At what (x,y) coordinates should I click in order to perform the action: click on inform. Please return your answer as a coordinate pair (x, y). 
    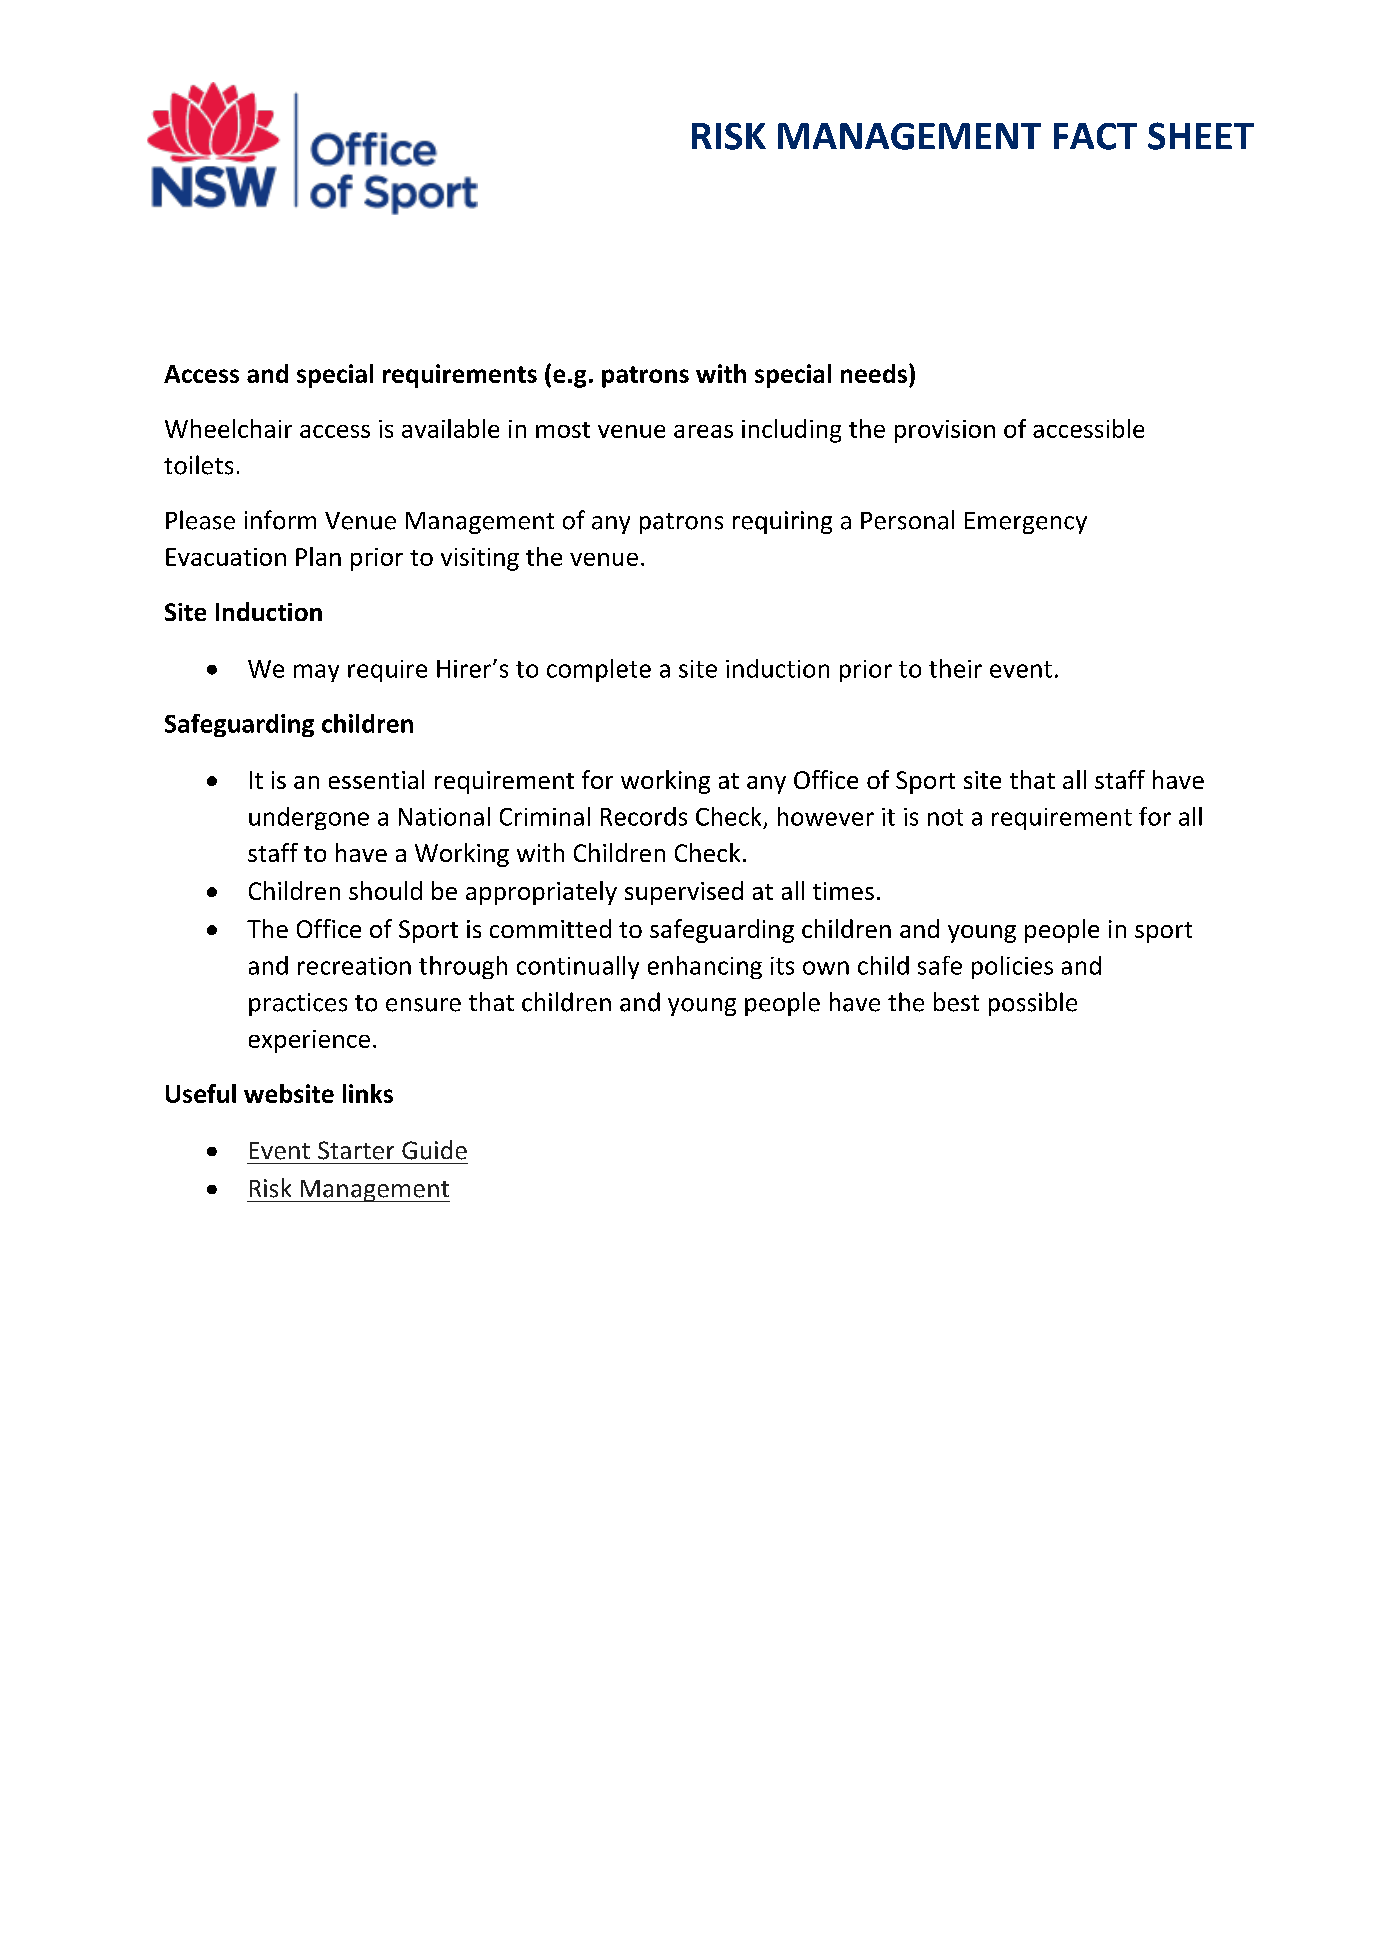
    Looking at the image, I should click on (280, 520).
